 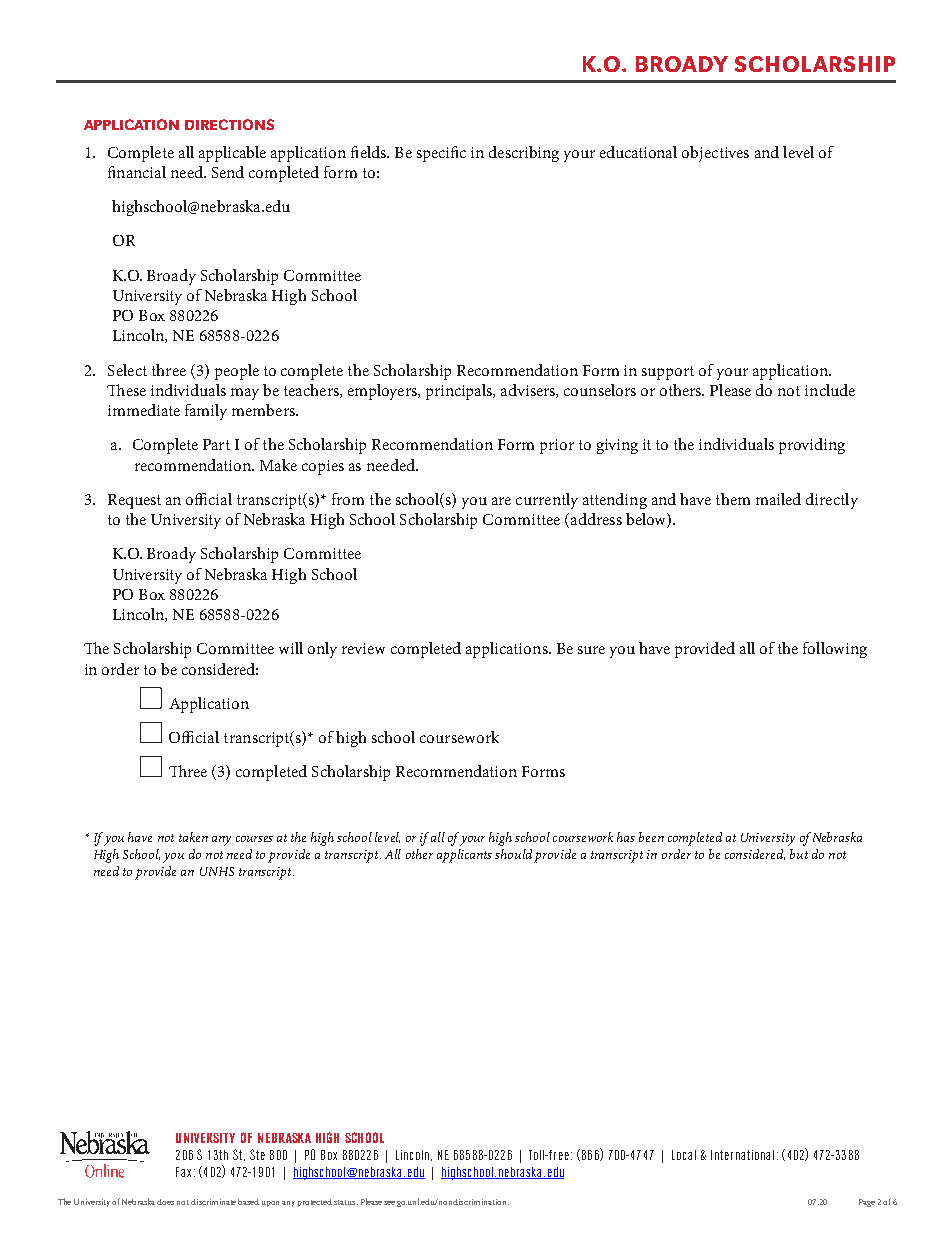 What do you see at coordinates (232, 154) in the document?
I see `applicable` at bounding box center [232, 154].
